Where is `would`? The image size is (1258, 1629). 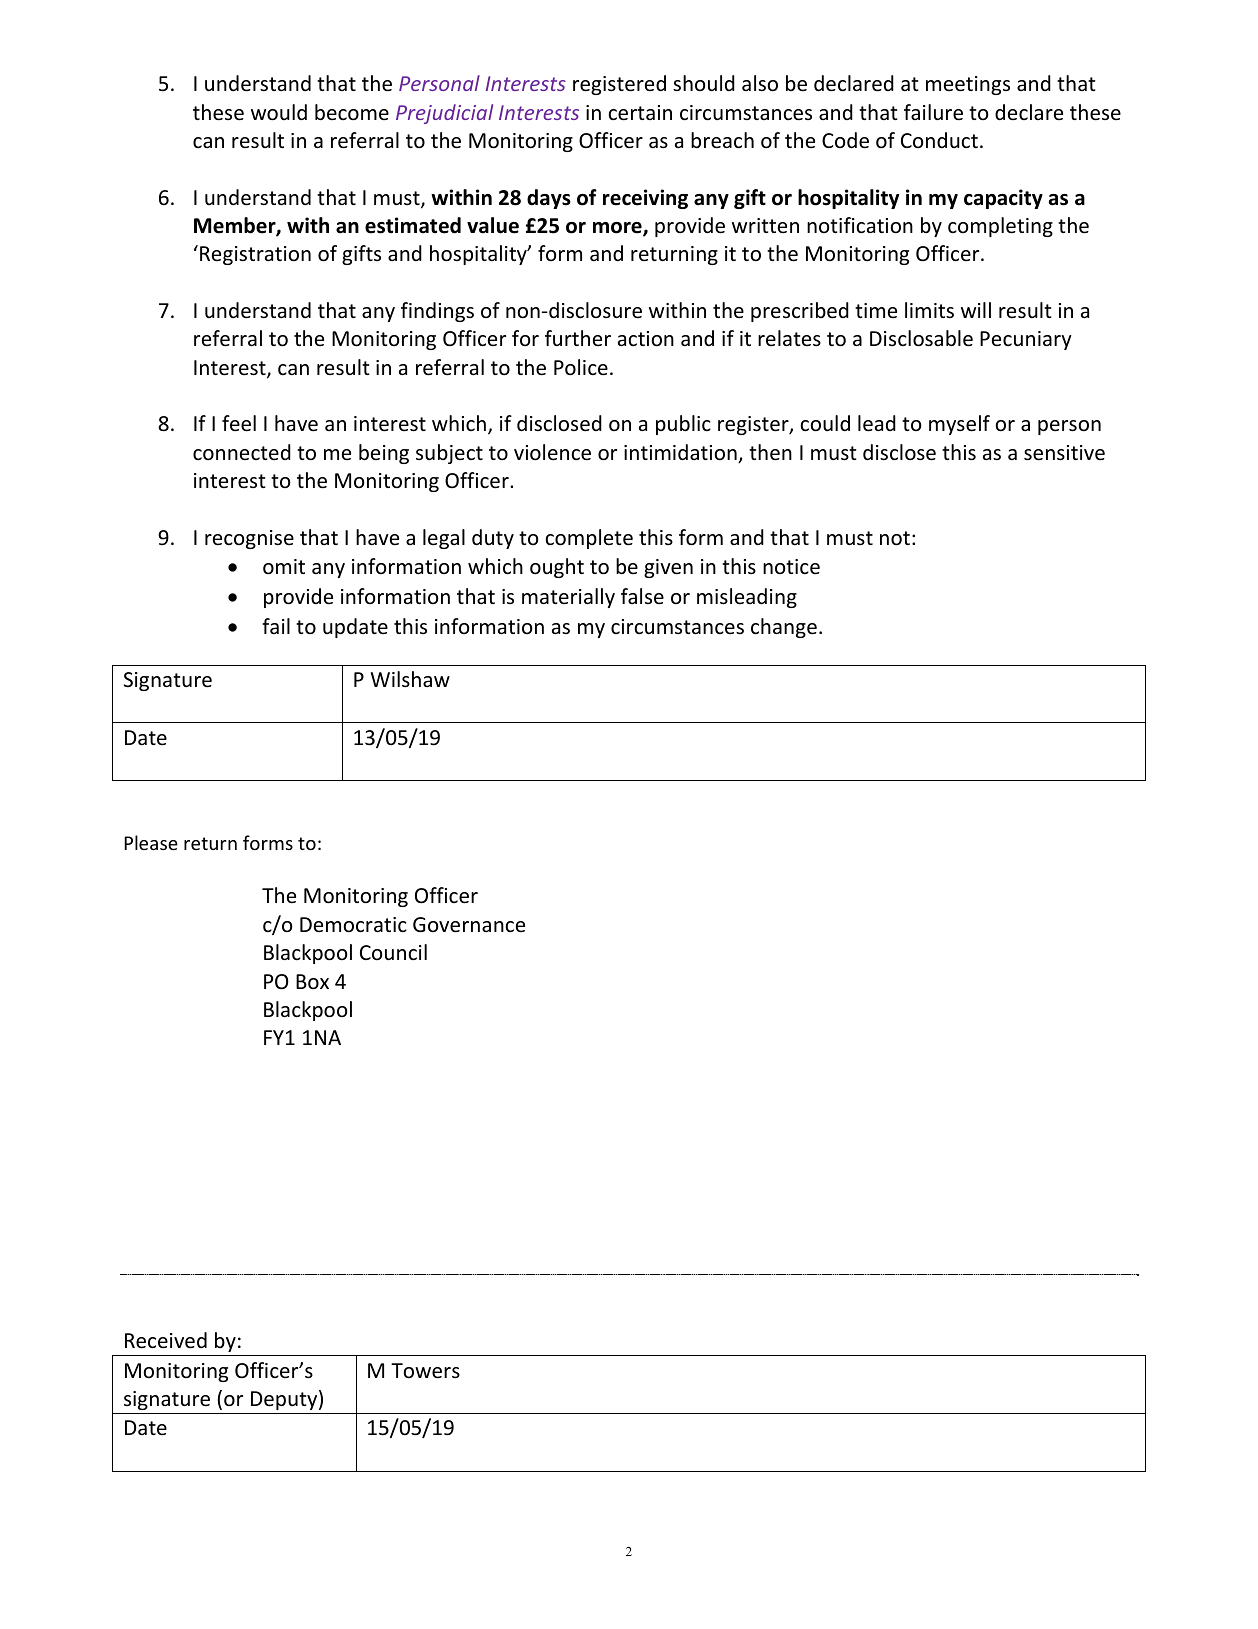
would is located at coordinates (279, 112).
